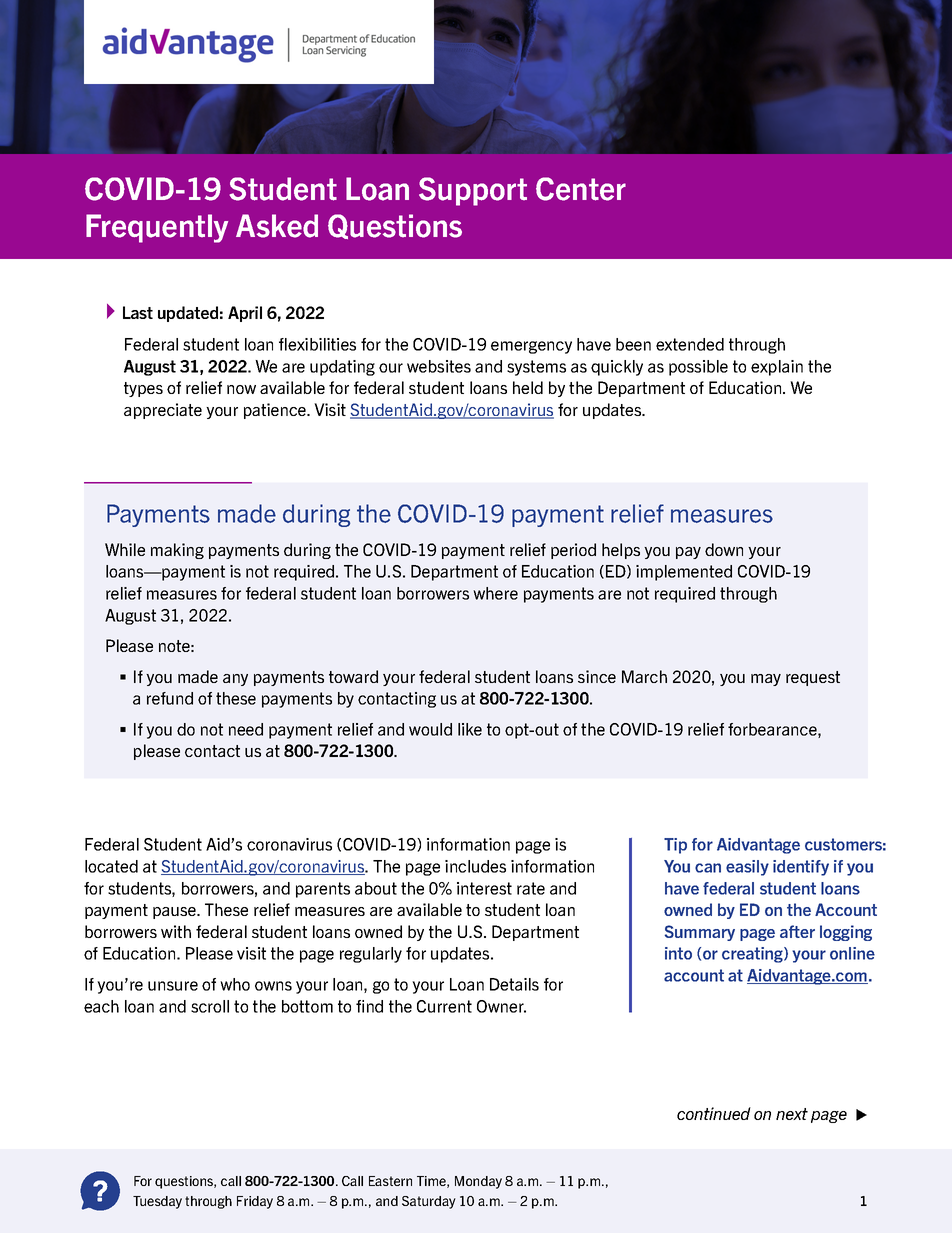 The image size is (952, 1233). Describe the element at coordinates (478, 1182) in the screenshot. I see `Monday` at that location.
